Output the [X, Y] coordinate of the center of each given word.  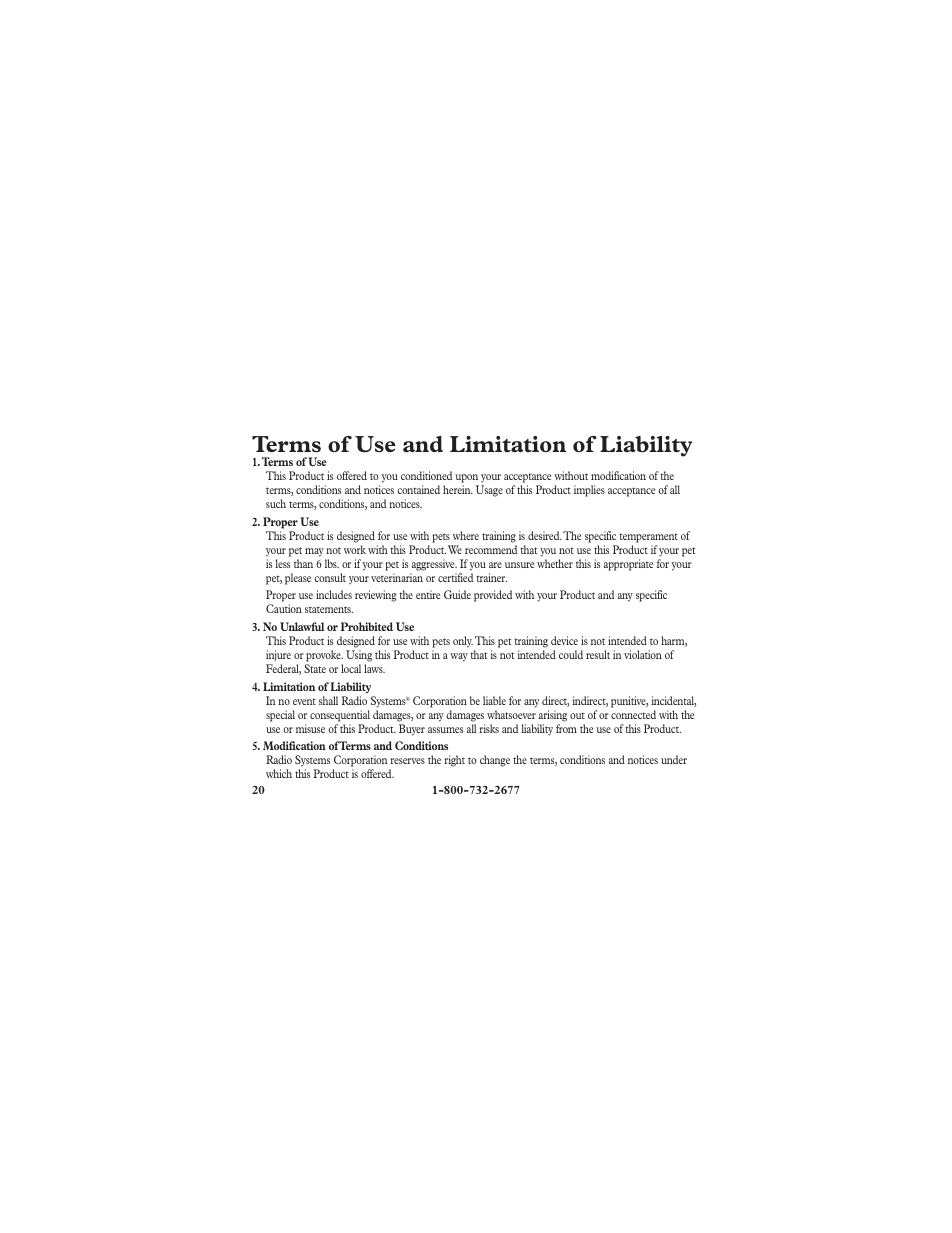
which [279, 773]
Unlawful [302, 626]
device [564, 640]
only [463, 641]
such [276, 503]
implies [589, 491]
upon [466, 478]
